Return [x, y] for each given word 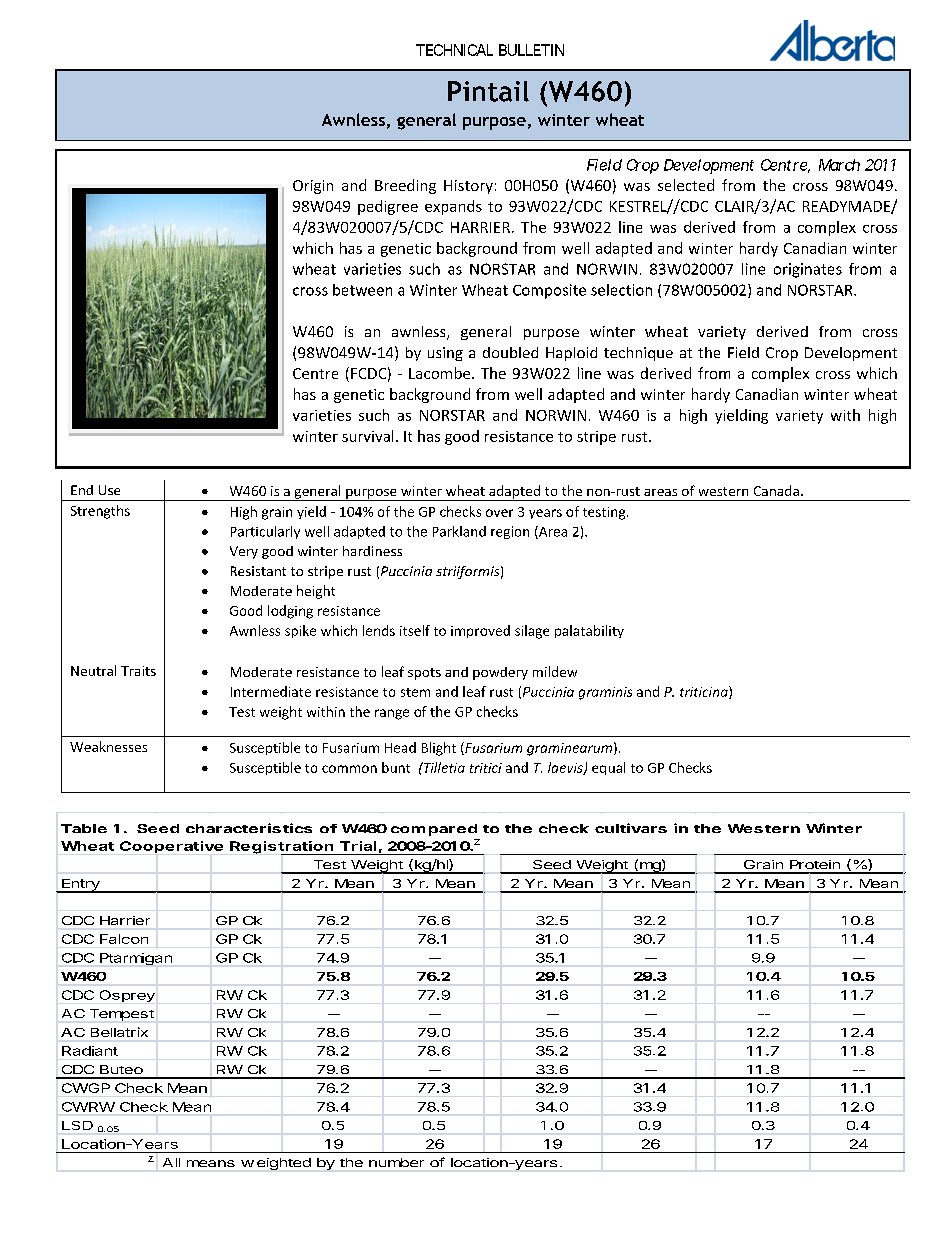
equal [608, 768]
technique [638, 354]
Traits [138, 671]
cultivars [631, 828]
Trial [358, 846]
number [396, 1162]
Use [109, 490]
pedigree [388, 207]
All [171, 1162]
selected [686, 185]
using [445, 354]
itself [415, 630]
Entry [81, 886]
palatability [589, 631]
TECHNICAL [454, 50]
